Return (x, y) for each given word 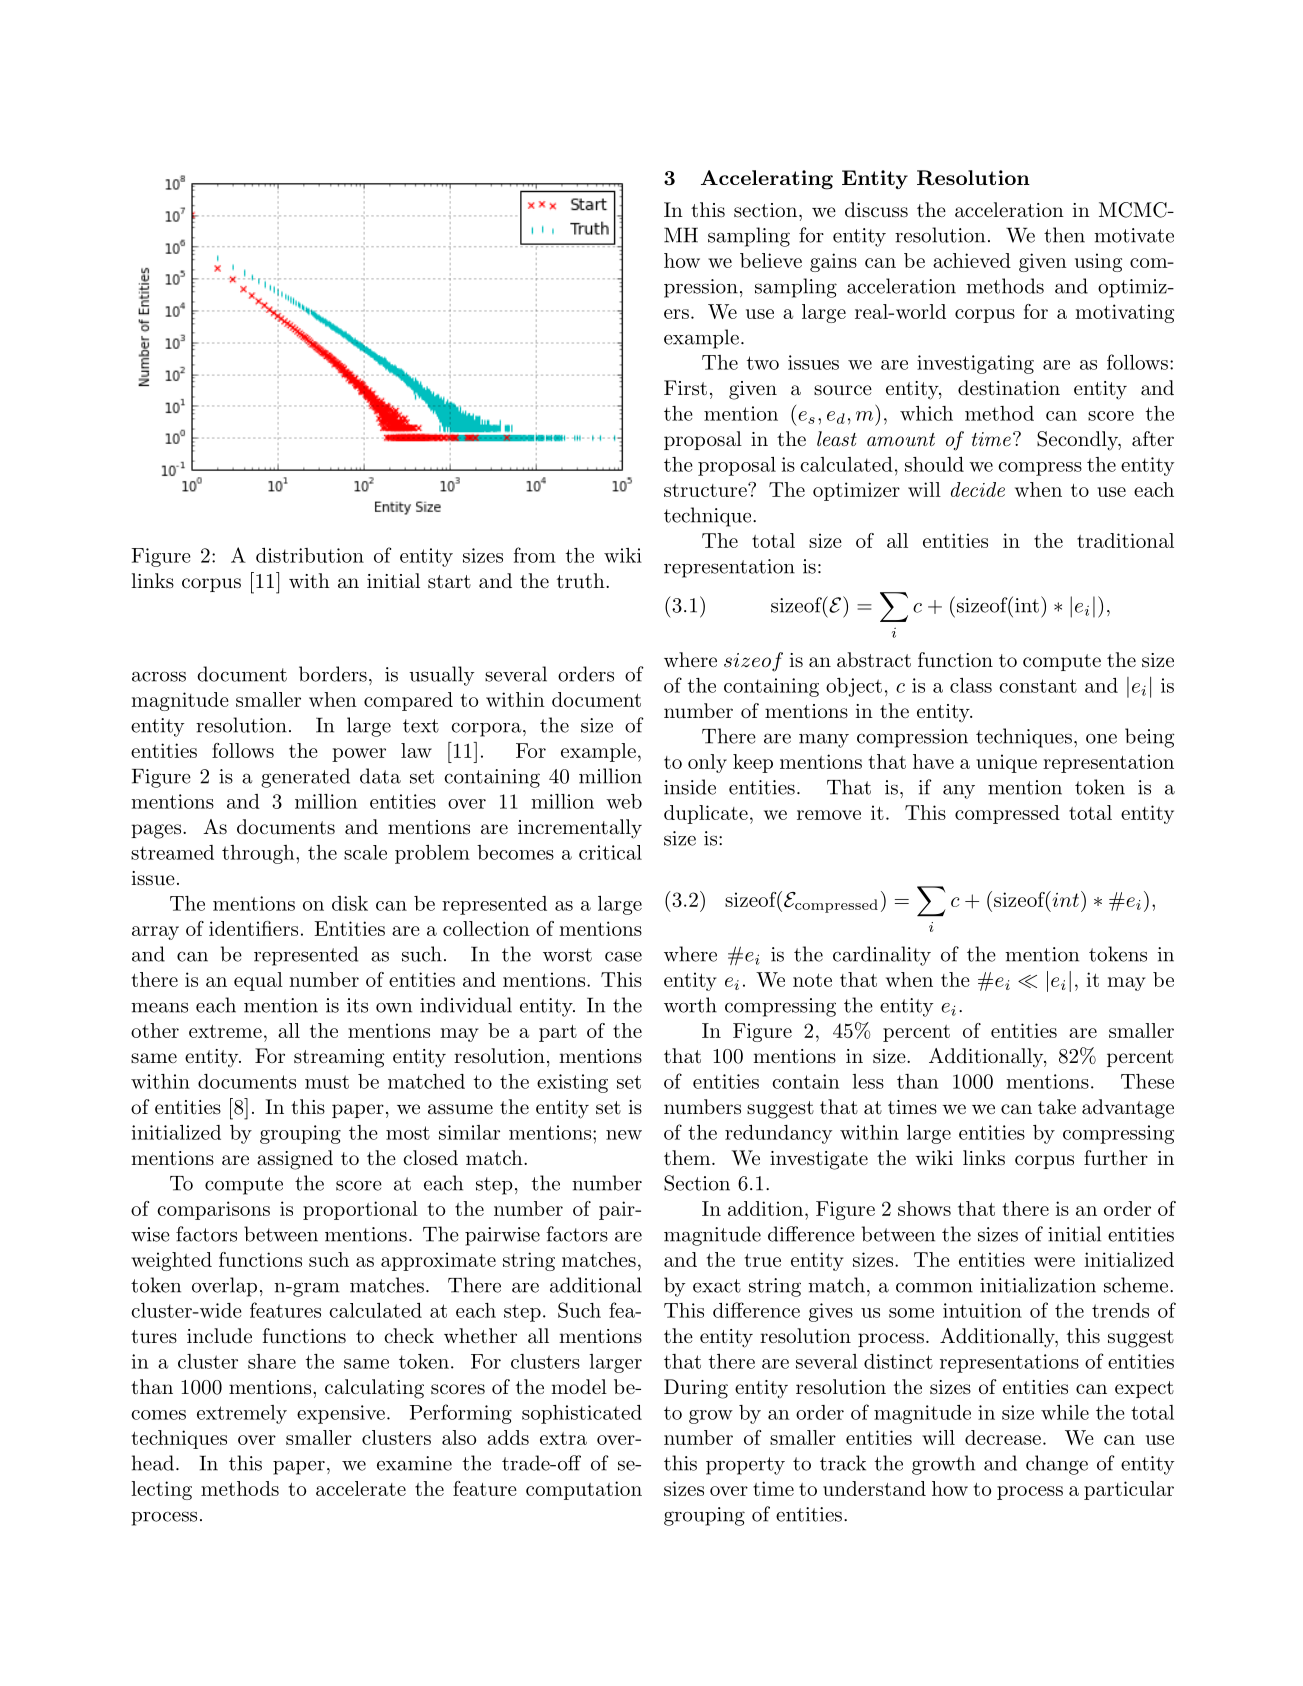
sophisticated (582, 1414)
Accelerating (767, 180)
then (1064, 235)
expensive (341, 1414)
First (685, 388)
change (1057, 1465)
